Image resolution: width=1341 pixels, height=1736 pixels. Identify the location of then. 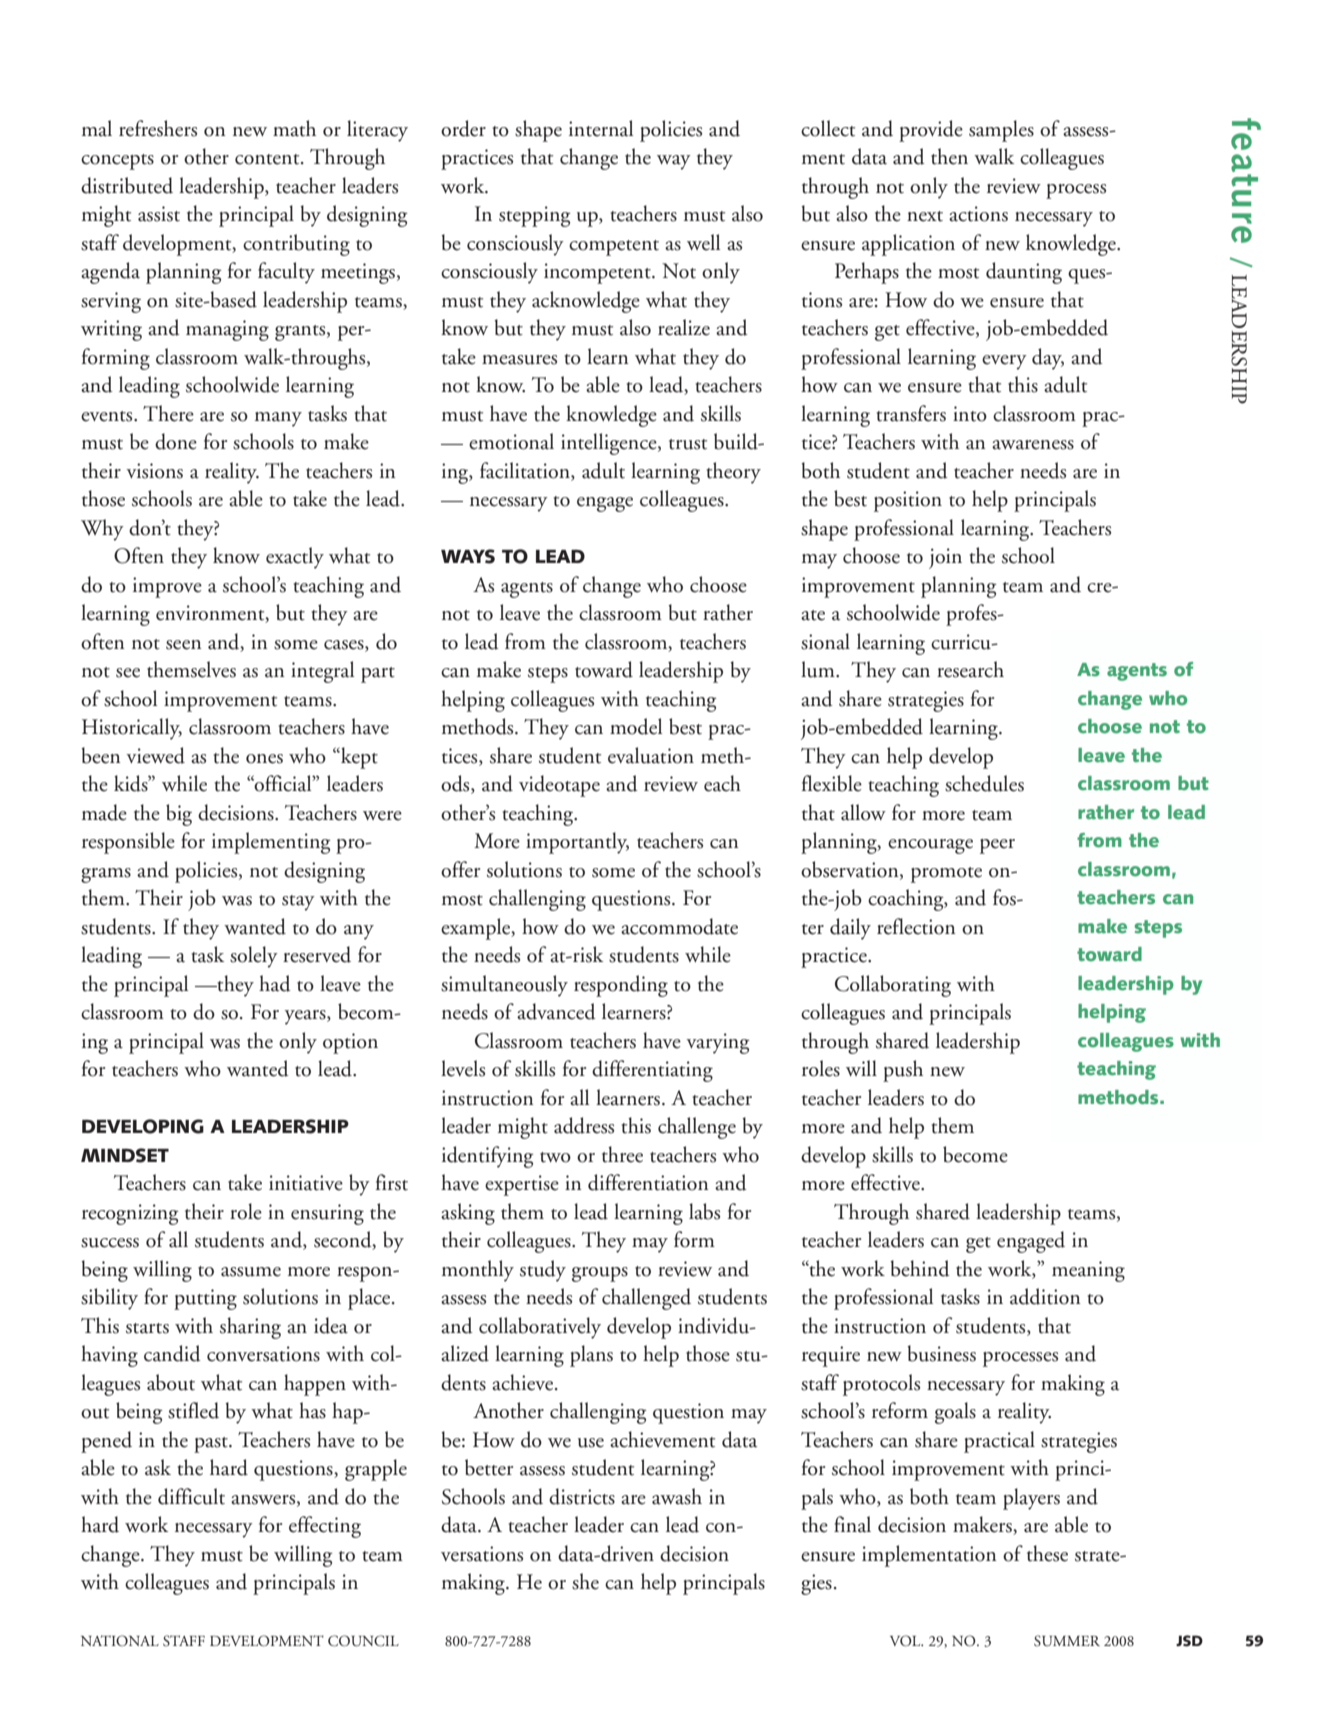
(949, 156).
